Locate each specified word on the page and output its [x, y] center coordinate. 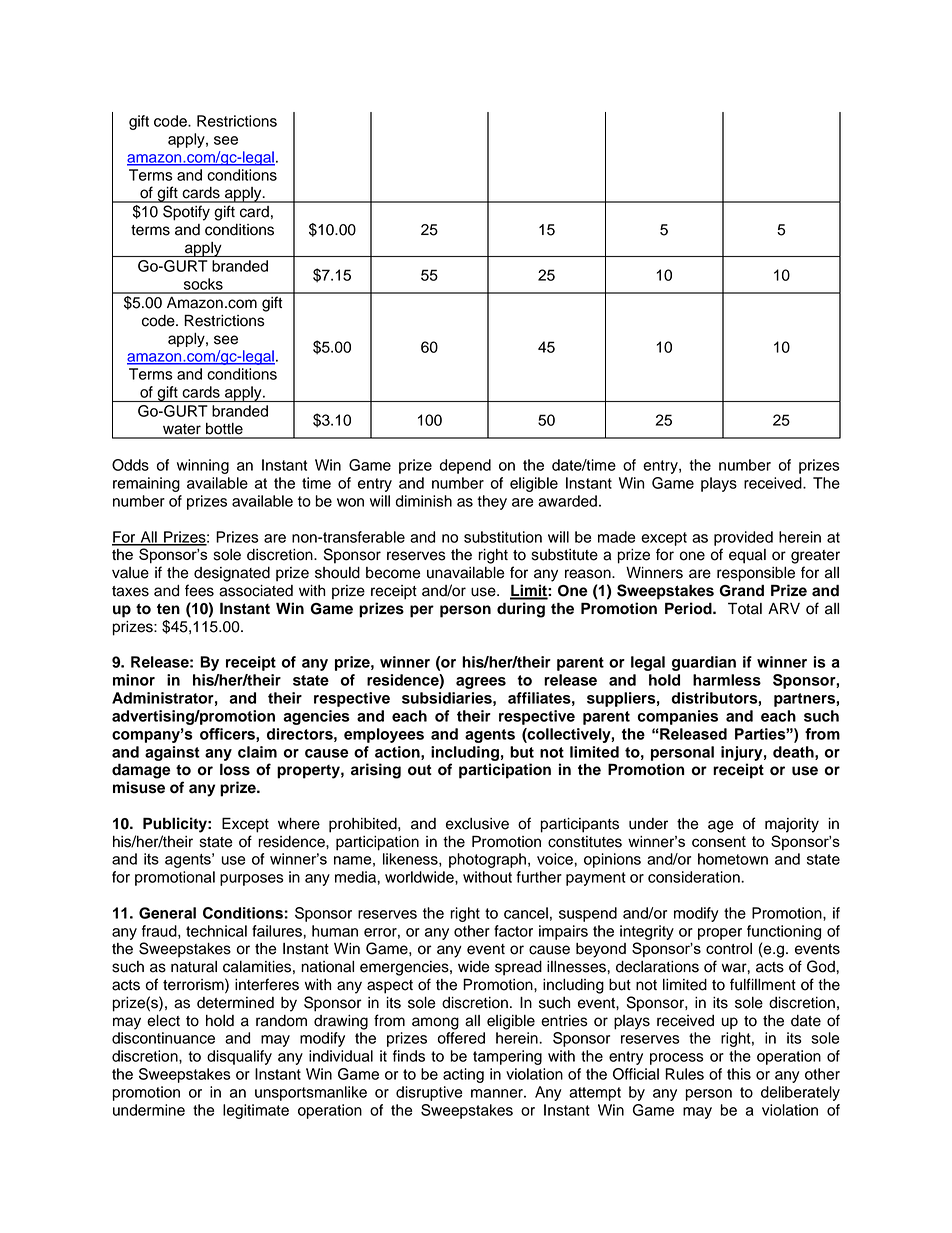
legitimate [256, 1111]
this [739, 1074]
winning [203, 466]
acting [463, 1075]
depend [465, 466]
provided [743, 538]
